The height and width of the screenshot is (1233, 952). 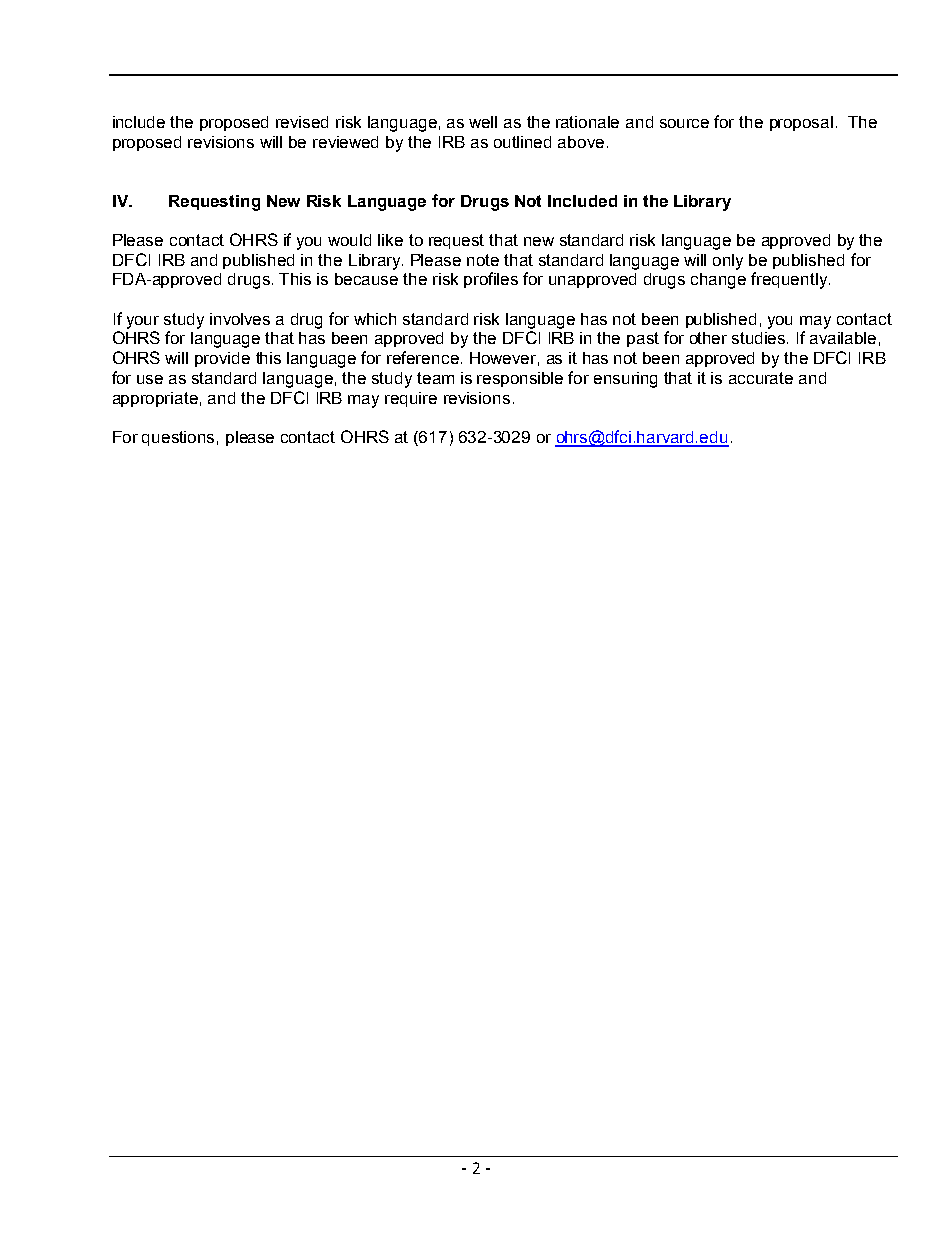 I want to click on profiles, so click(x=491, y=280).
